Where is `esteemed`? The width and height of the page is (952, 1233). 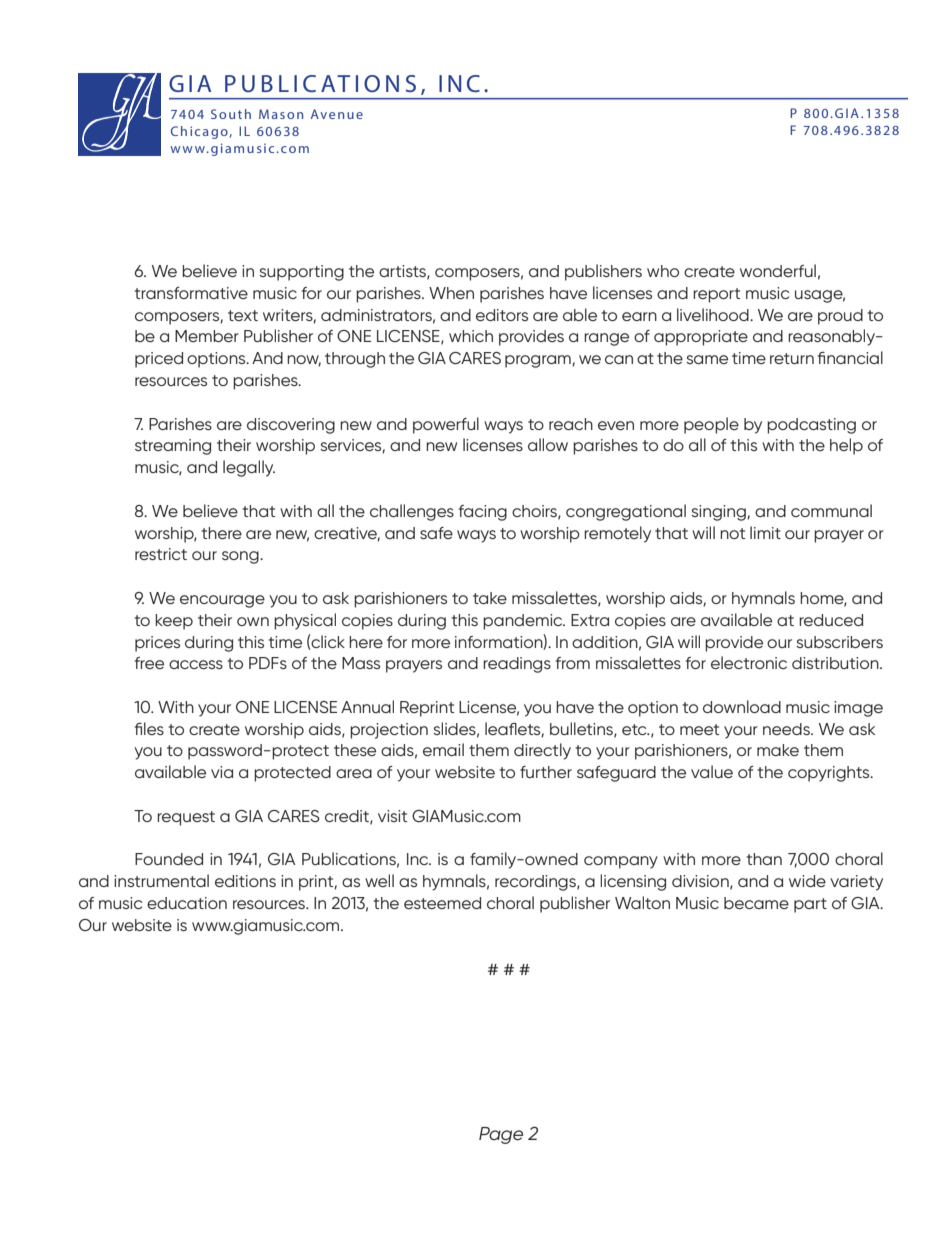 esteemed is located at coordinates (442, 903).
